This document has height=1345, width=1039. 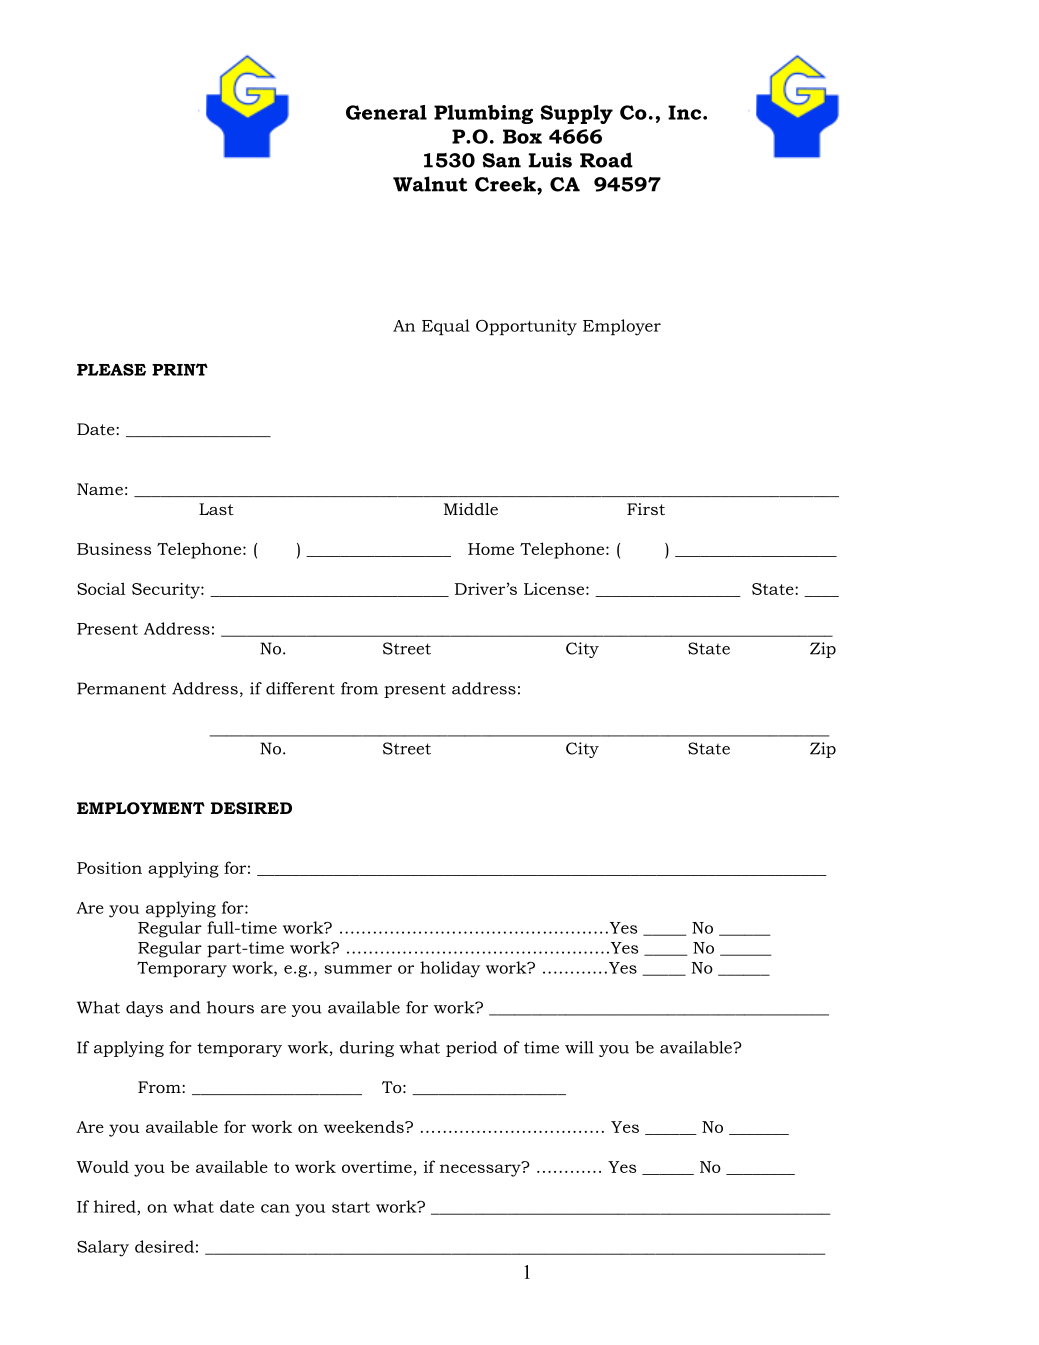 What do you see at coordinates (116, 1207) in the document?
I see `hired` at bounding box center [116, 1207].
